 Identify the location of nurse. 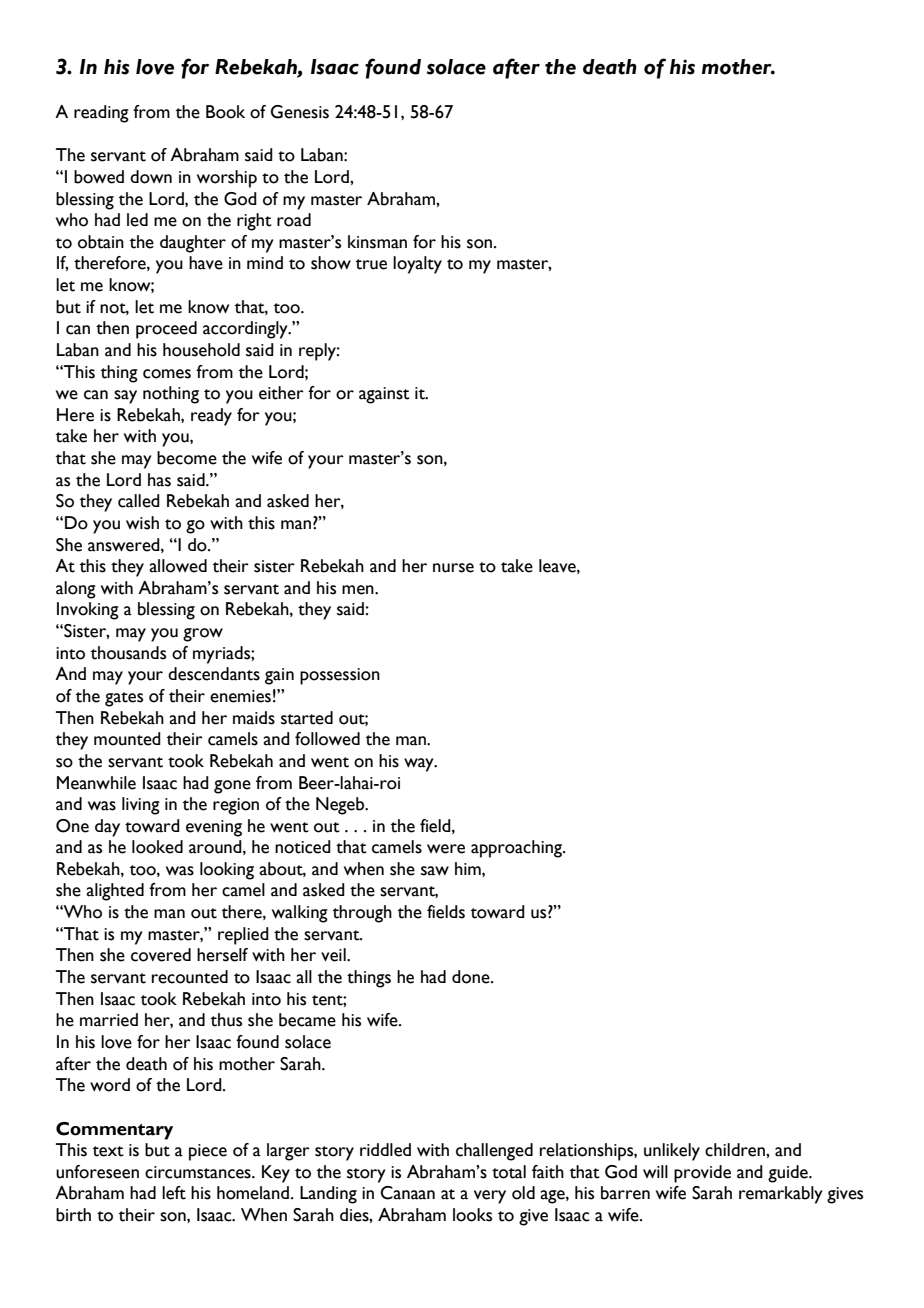
(453, 568).
